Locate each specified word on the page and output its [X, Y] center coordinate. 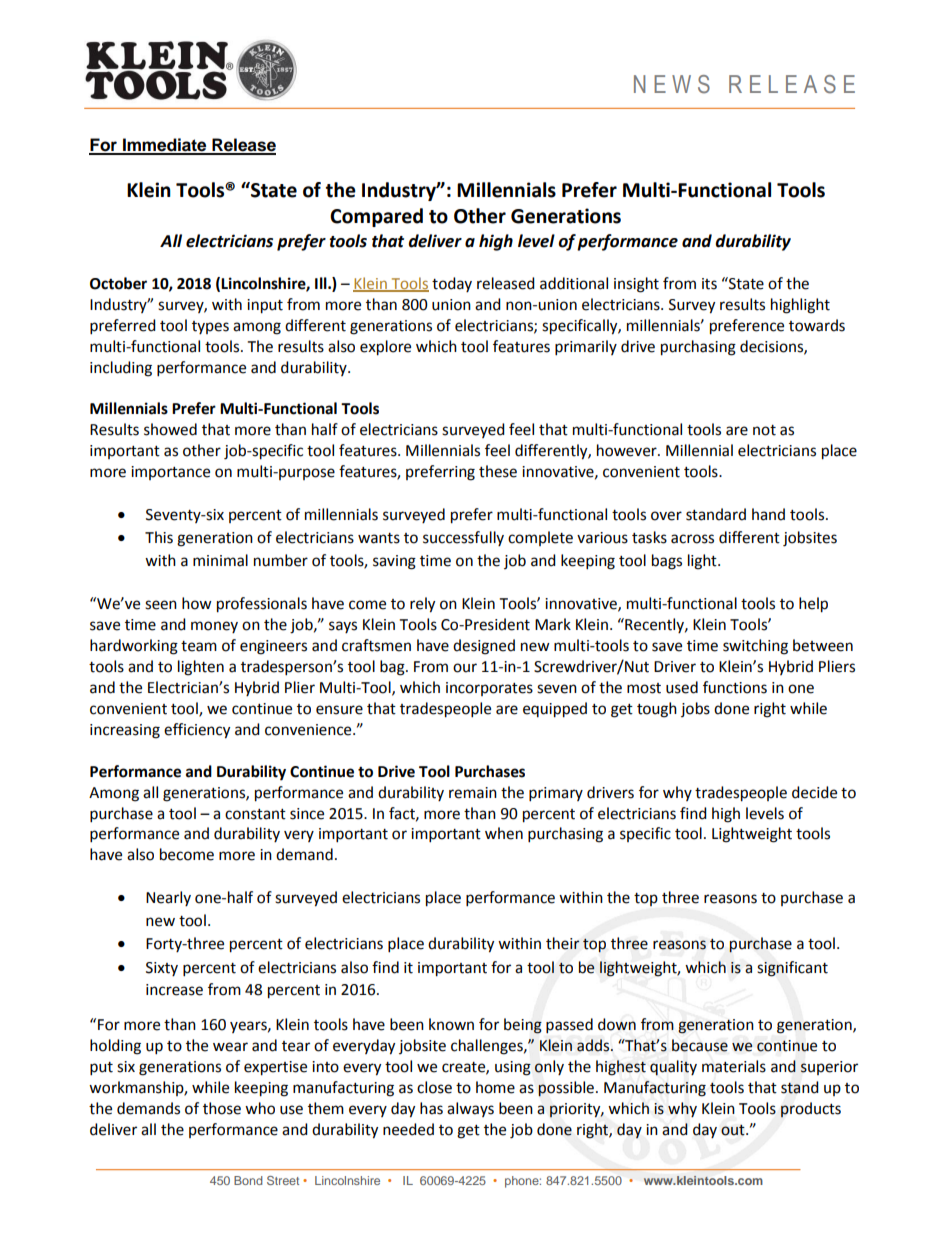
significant [792, 969]
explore [385, 348]
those [222, 1108]
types [210, 327]
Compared [376, 217]
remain [473, 793]
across [692, 539]
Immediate [165, 146]
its [709, 284]
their [563, 943]
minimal [220, 560]
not [764, 430]
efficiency [197, 731]
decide [814, 792]
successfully [463, 538]
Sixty [162, 969]
